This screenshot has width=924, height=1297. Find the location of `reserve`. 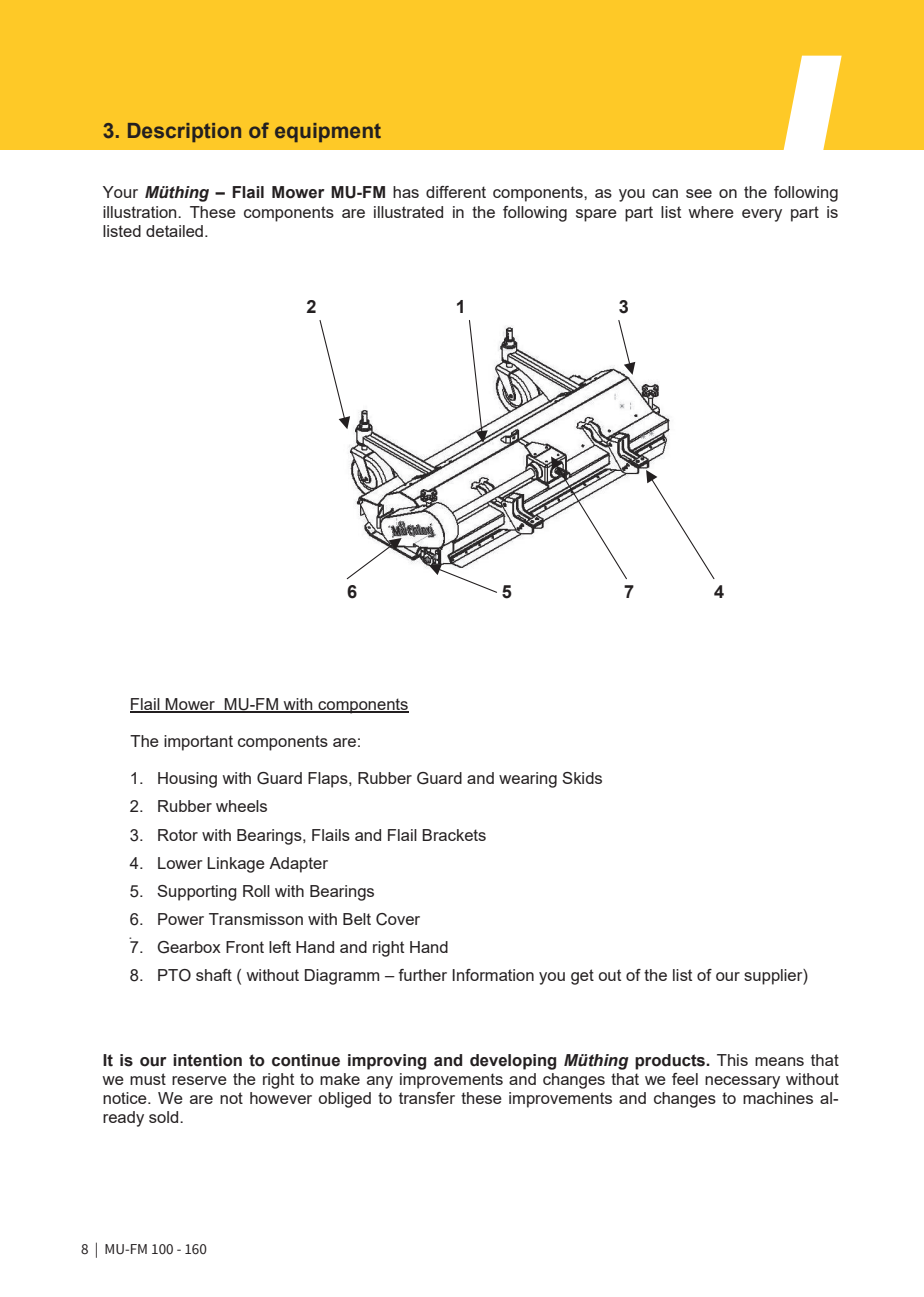

reserve is located at coordinates (199, 1080).
